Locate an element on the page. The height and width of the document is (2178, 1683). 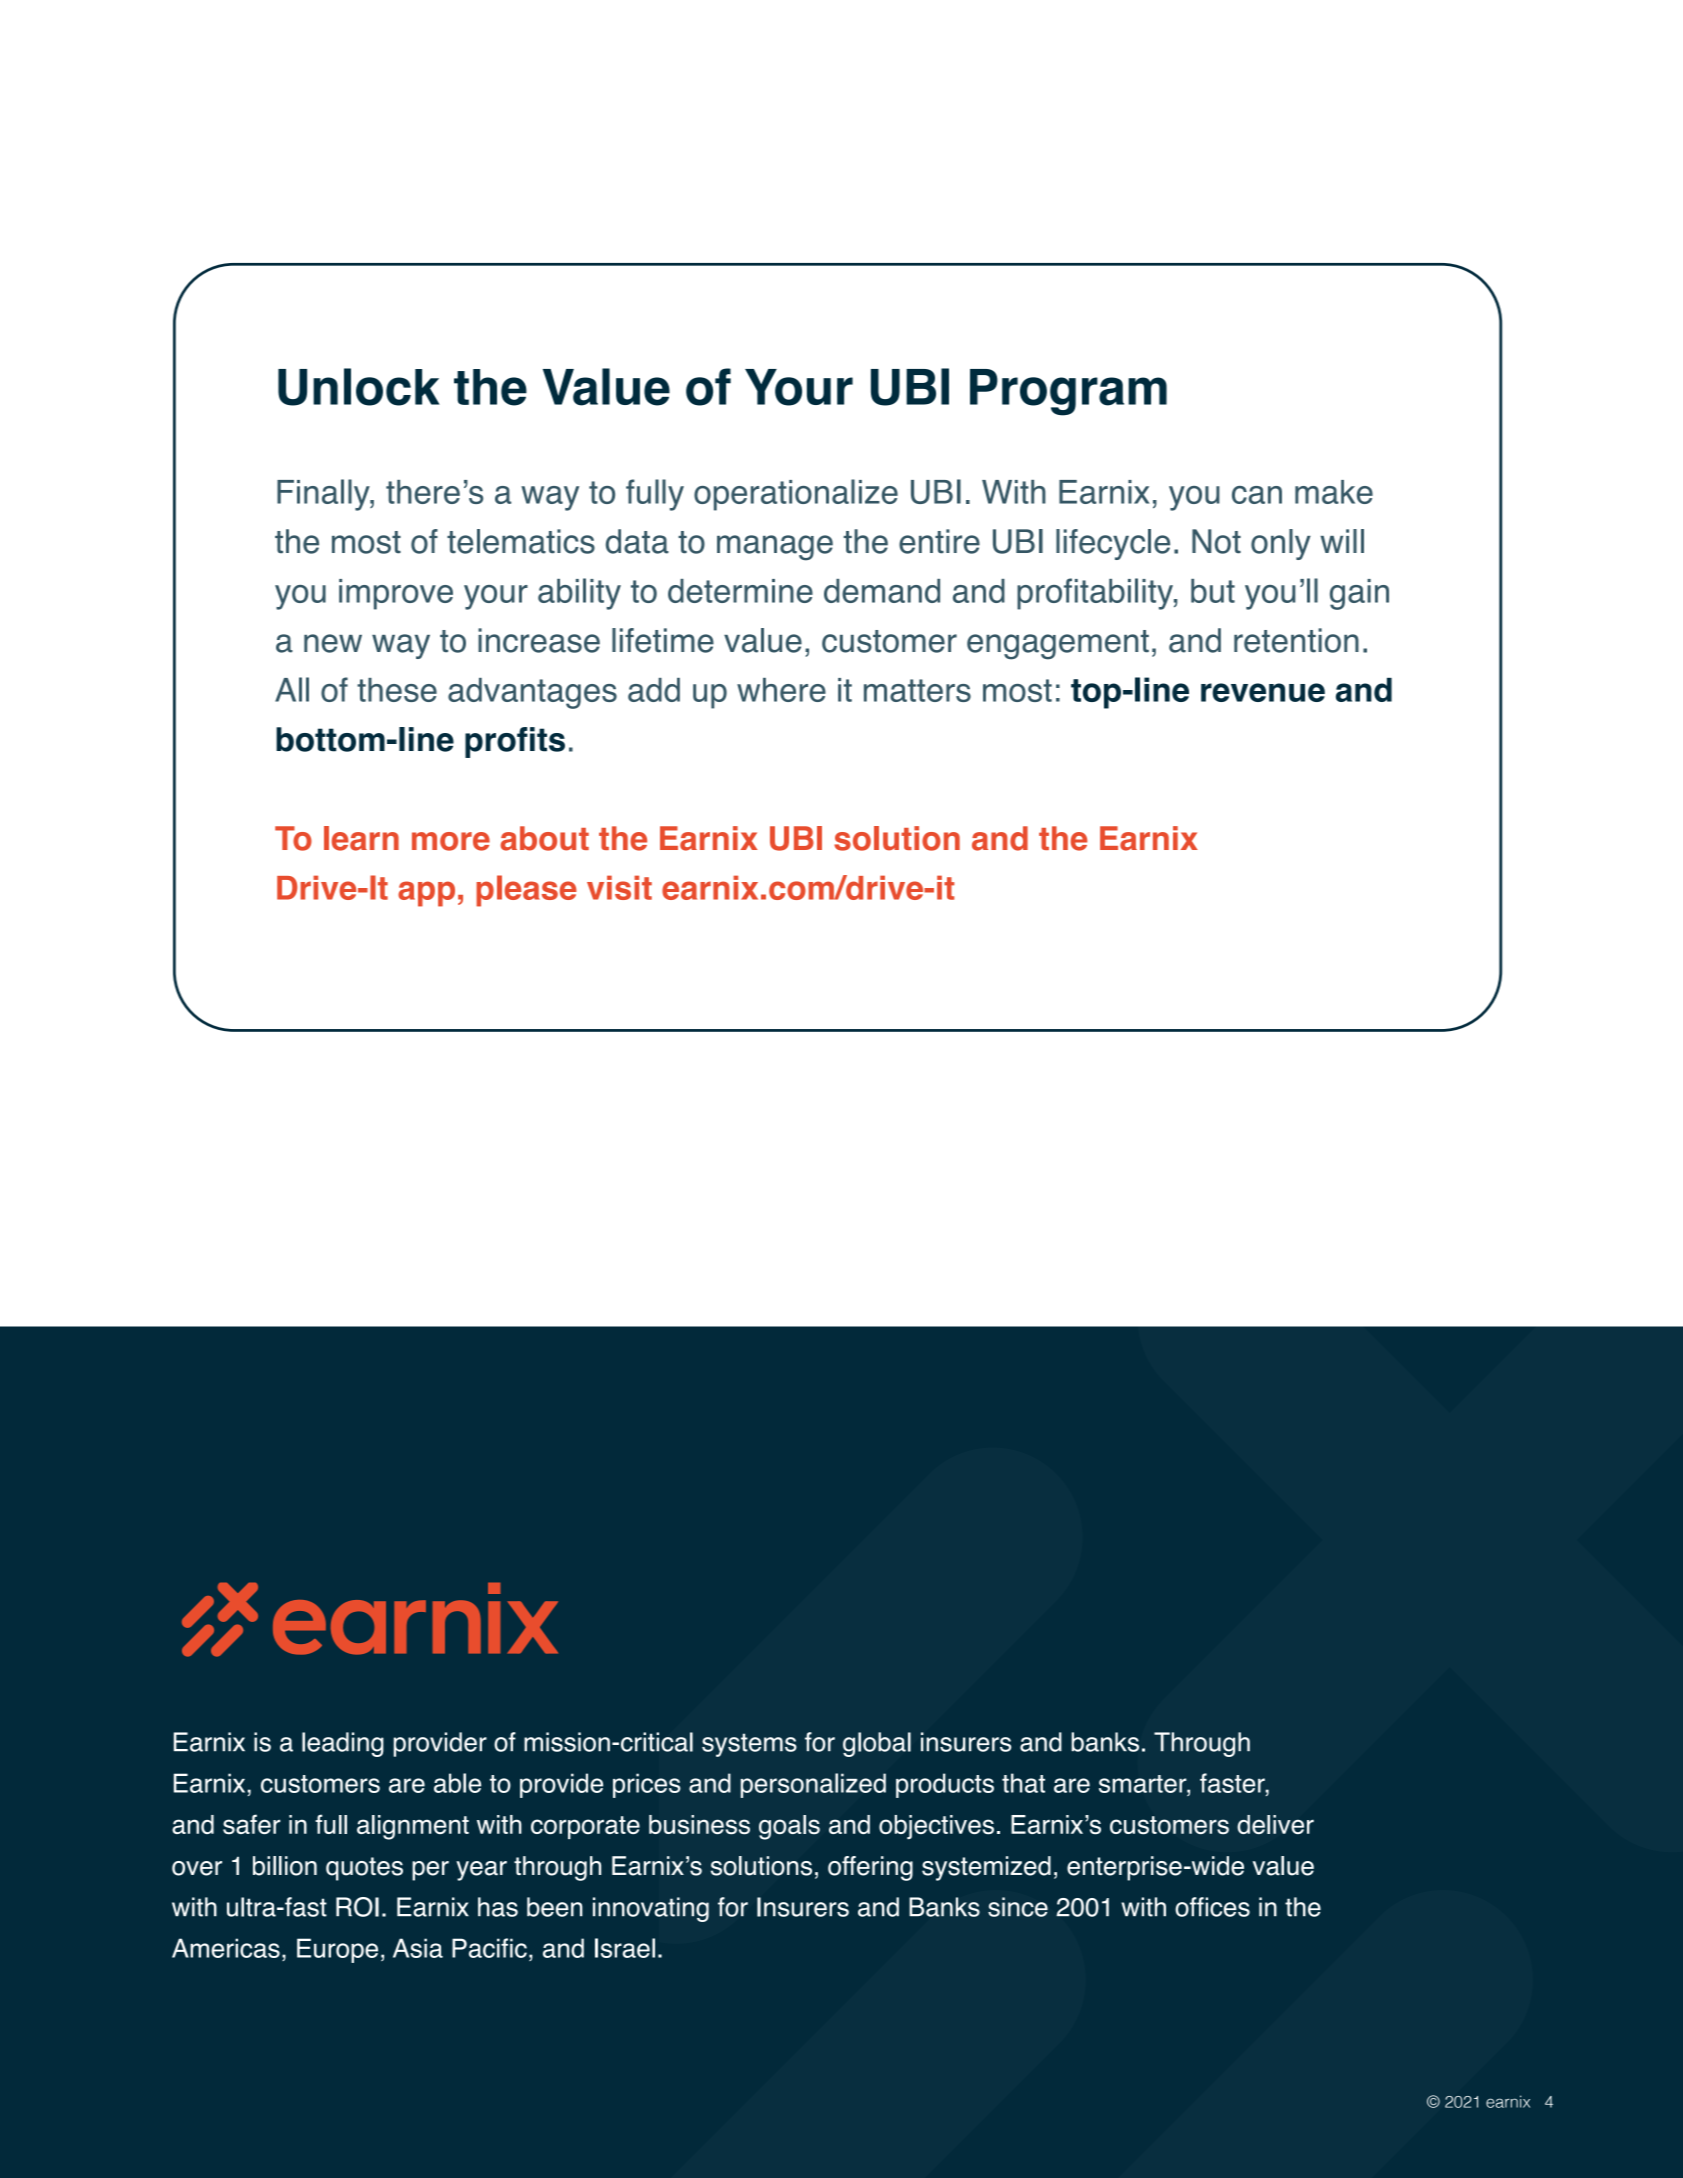
ROI is located at coordinates (357, 1907).
